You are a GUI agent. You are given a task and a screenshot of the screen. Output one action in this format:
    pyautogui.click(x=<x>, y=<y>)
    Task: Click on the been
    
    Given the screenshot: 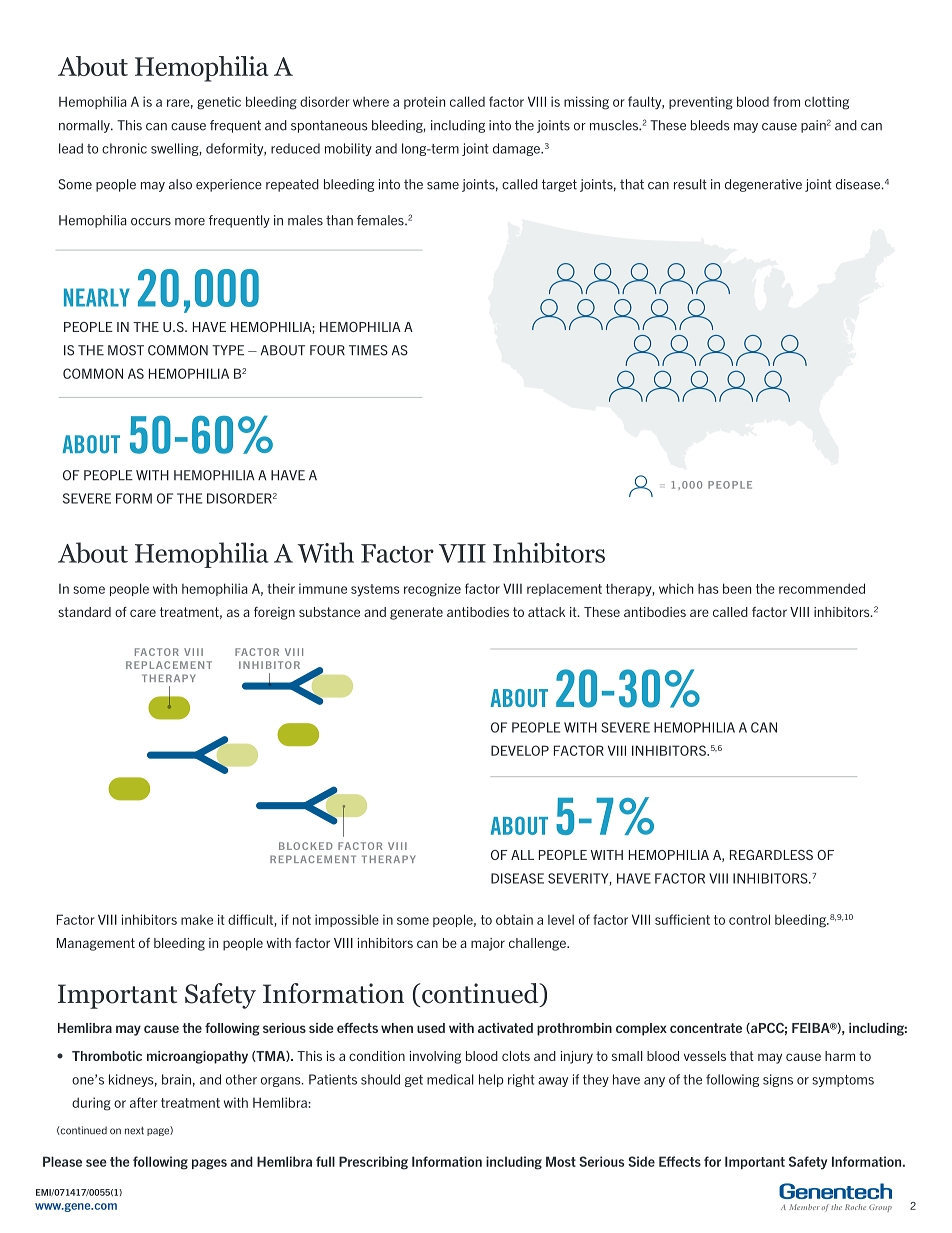 What is the action you would take?
    pyautogui.click(x=737, y=588)
